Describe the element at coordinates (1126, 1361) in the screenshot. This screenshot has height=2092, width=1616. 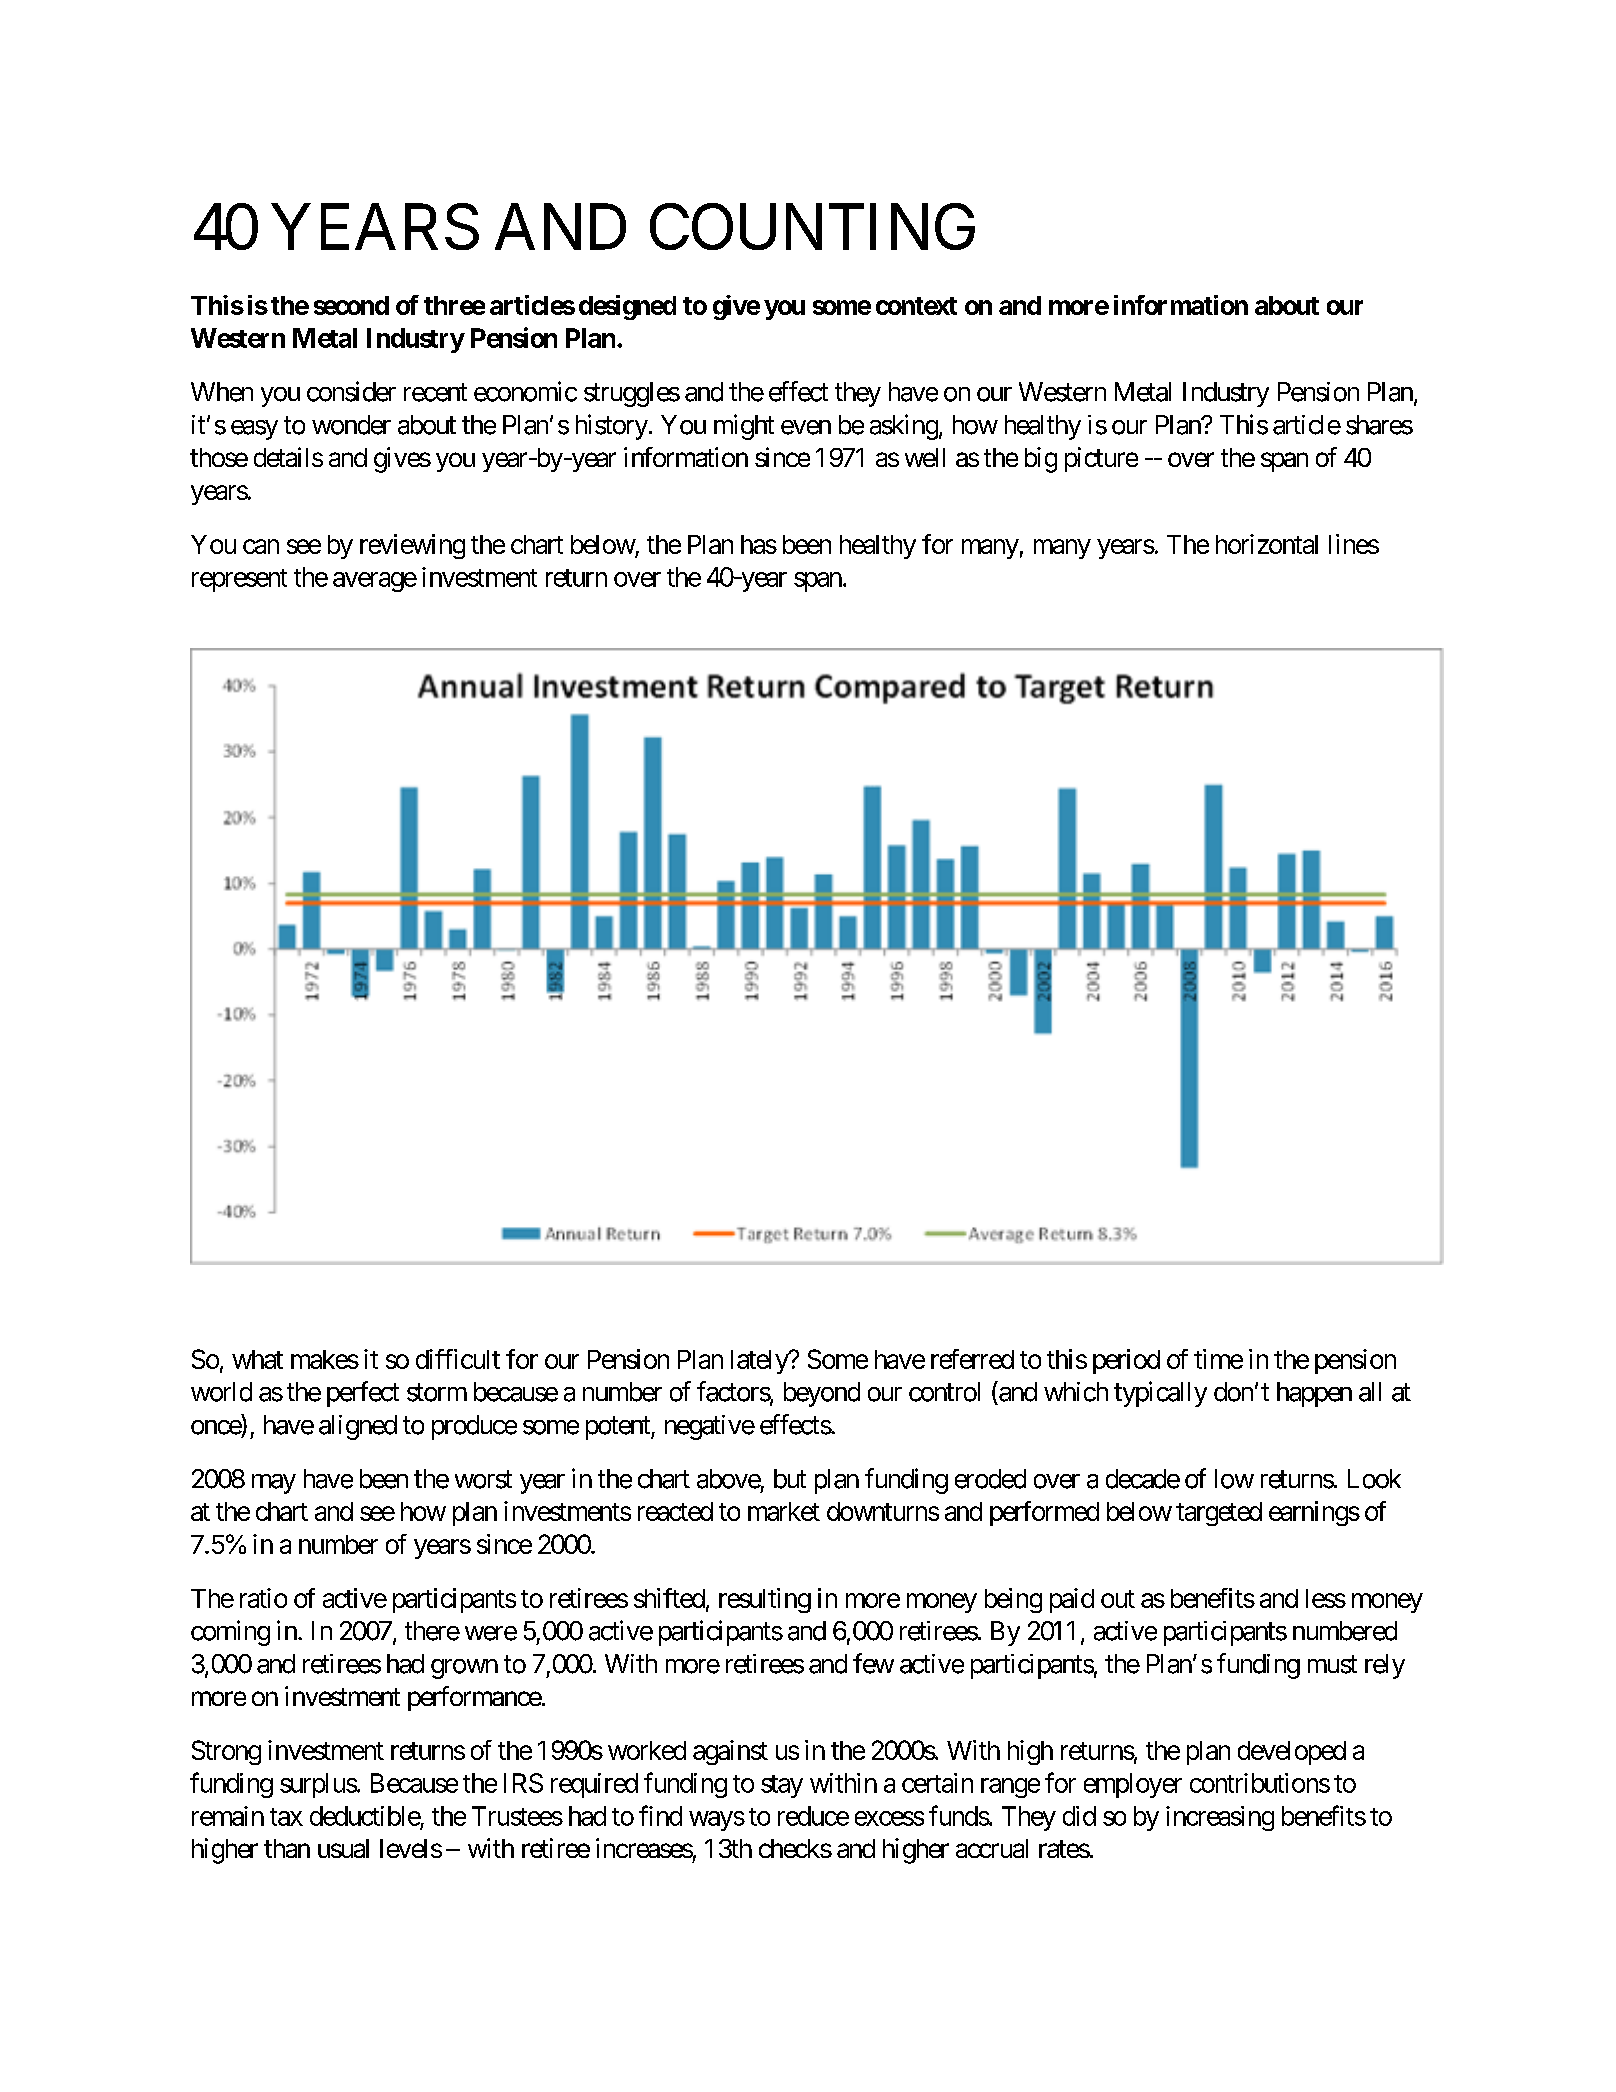
I see `period` at that location.
